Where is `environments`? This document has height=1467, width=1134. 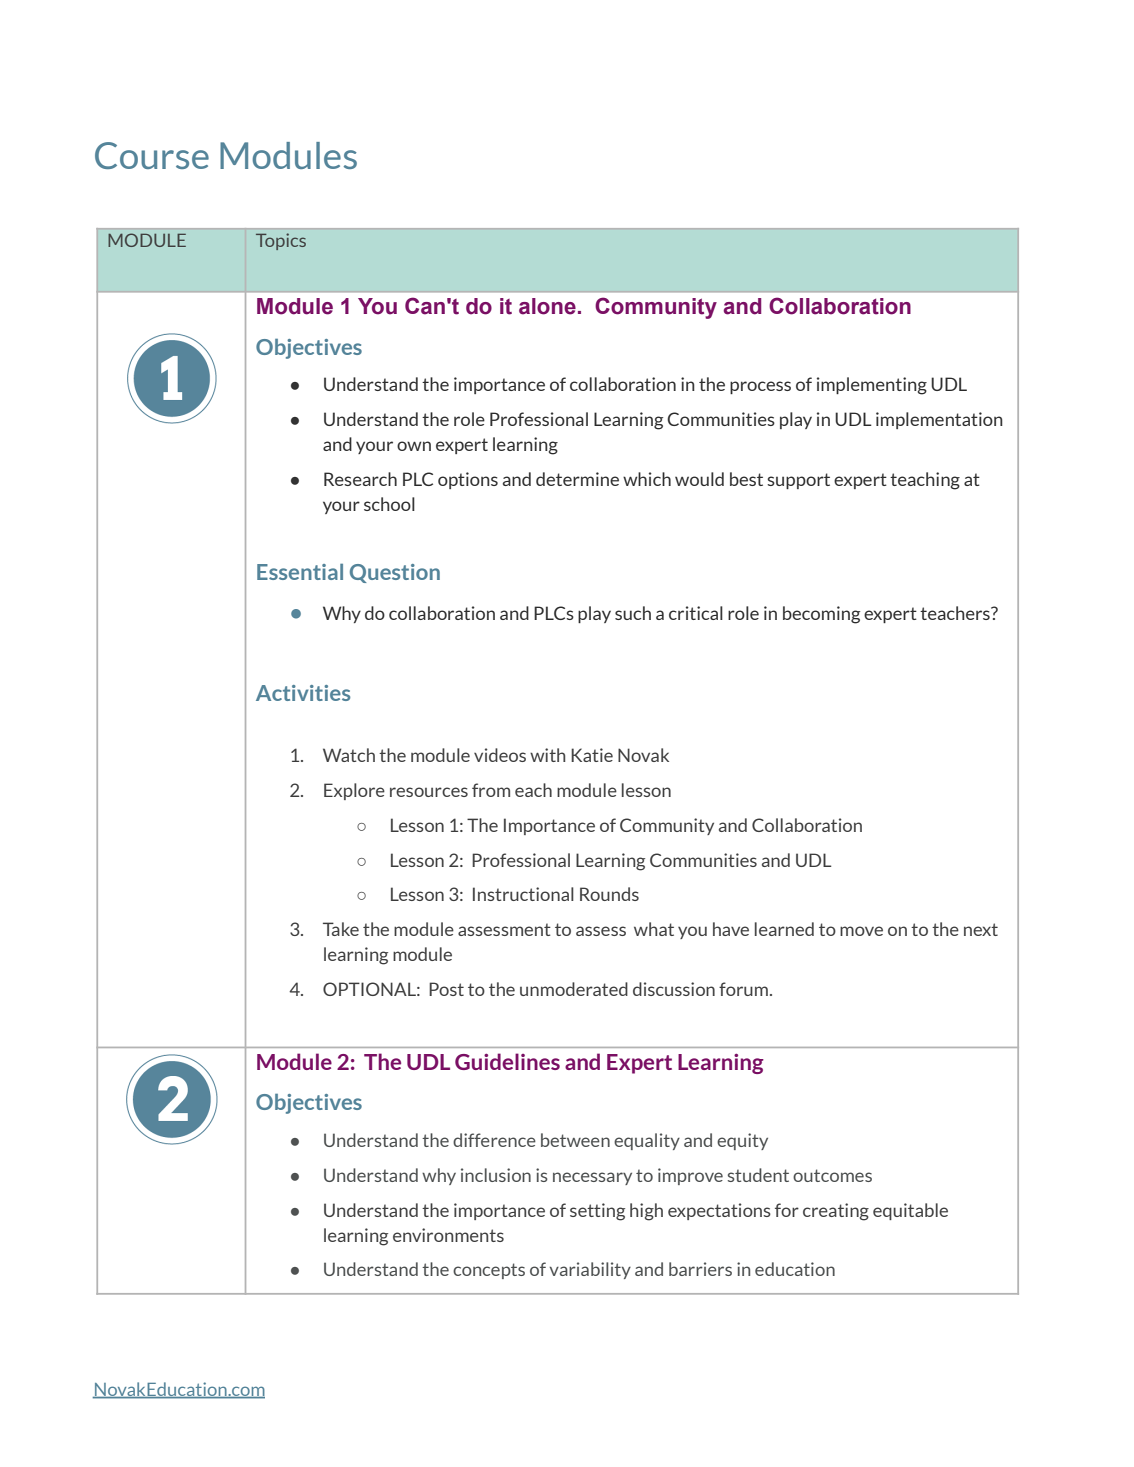 environments is located at coordinates (448, 1235).
